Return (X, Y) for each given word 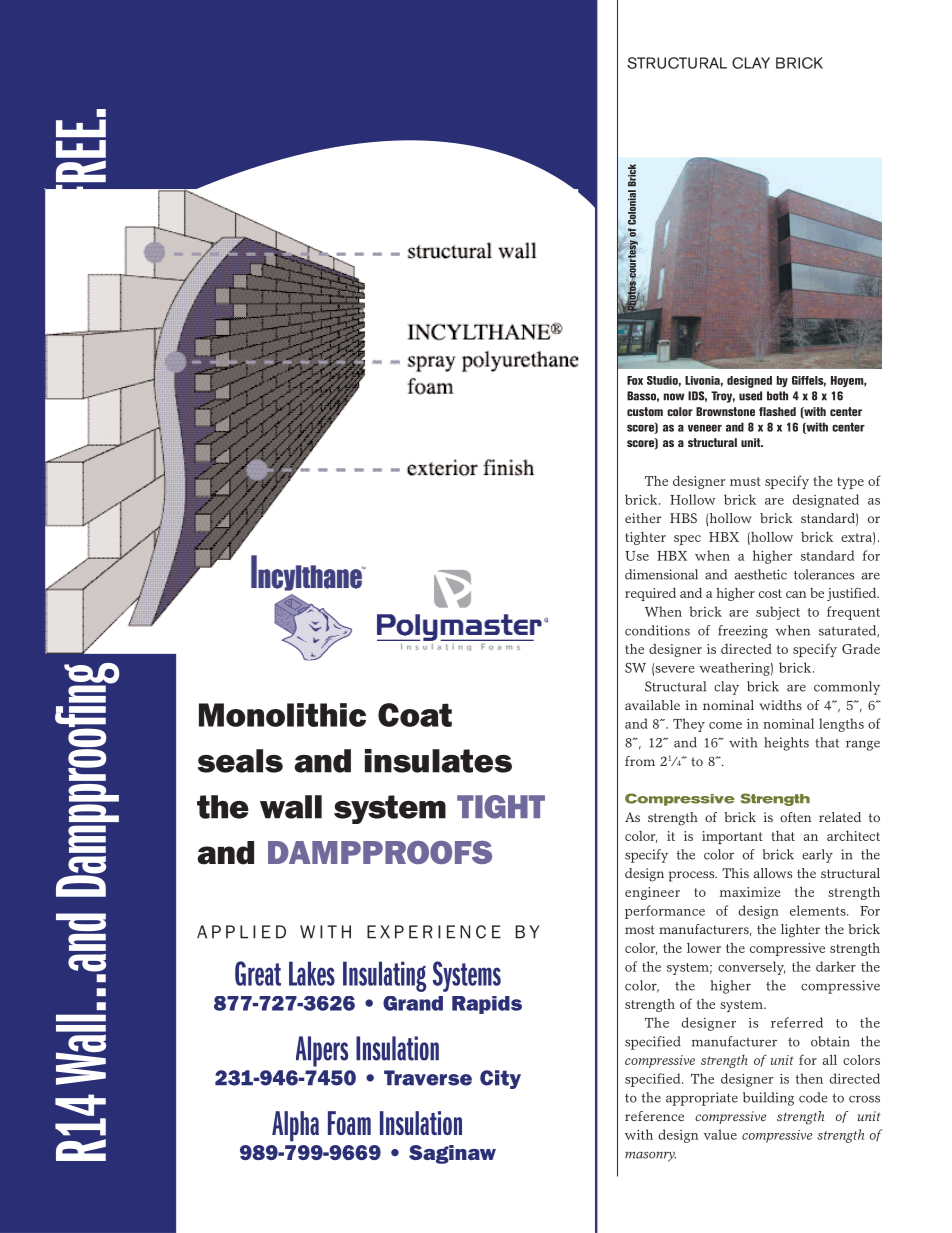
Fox (635, 380)
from (640, 761)
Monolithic (282, 715)
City (500, 1079)
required (650, 594)
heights (786, 744)
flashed (777, 411)
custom (645, 411)
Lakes (312, 973)
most (640, 929)
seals (240, 761)
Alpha (295, 1126)
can (796, 594)
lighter (800, 931)
